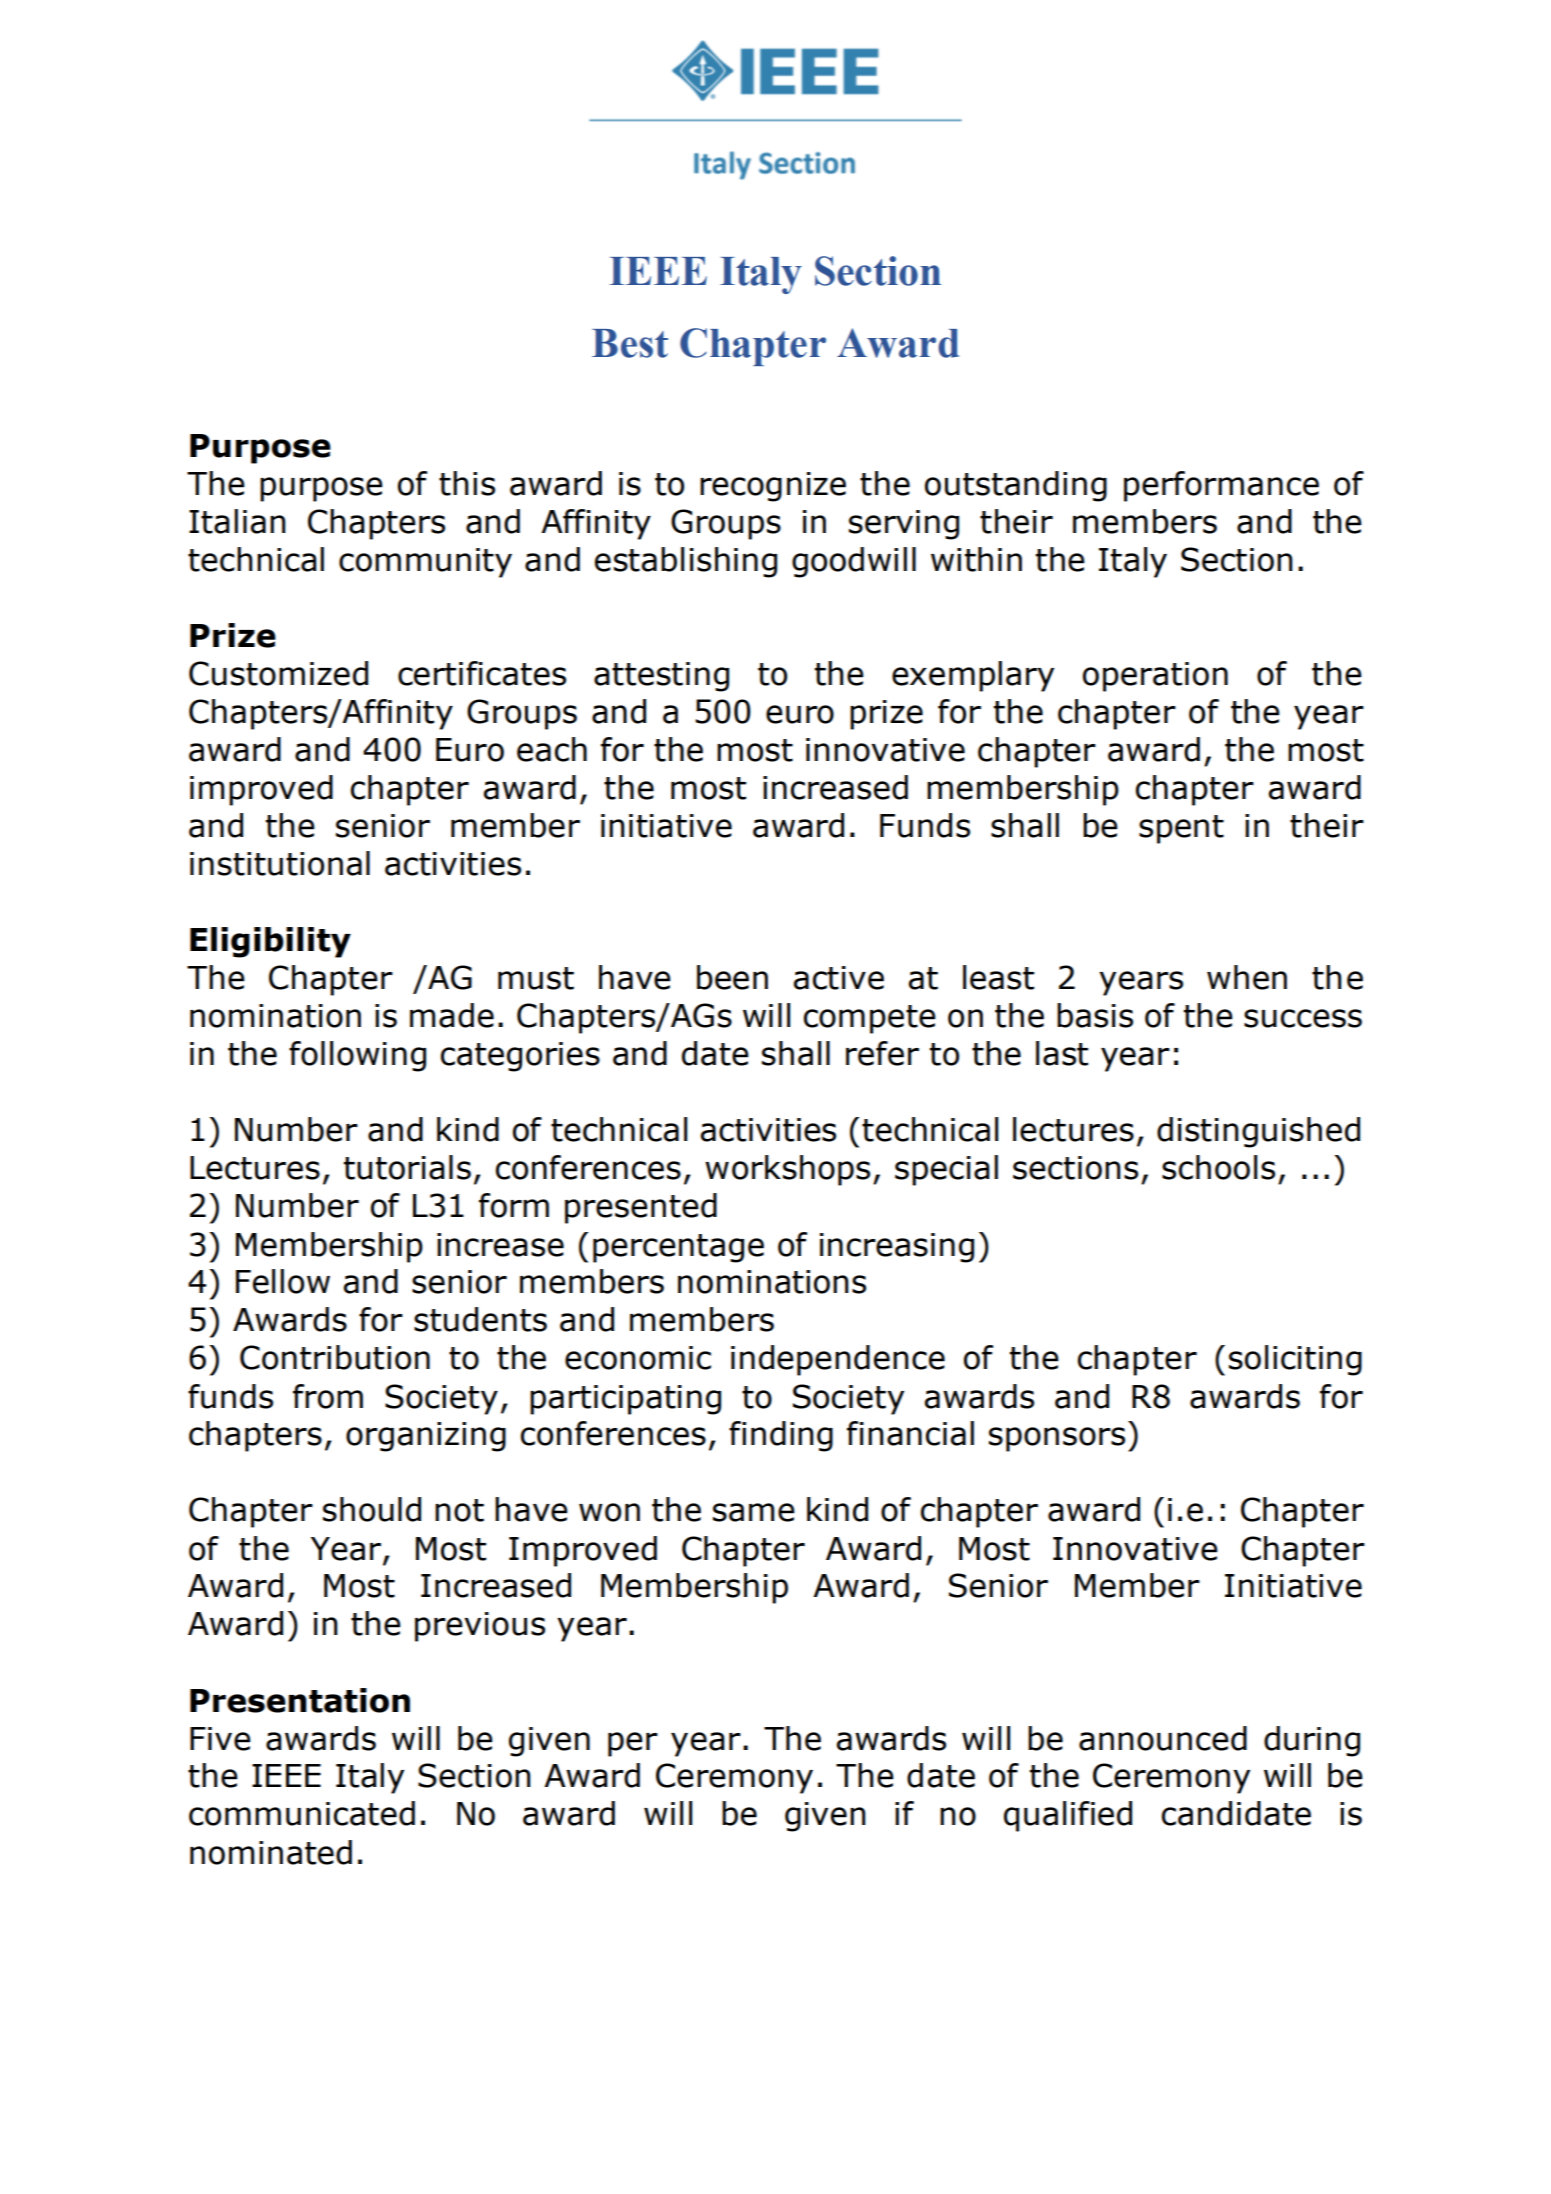 The height and width of the document is (2194, 1551). I want to click on Contribution, so click(335, 1357).
